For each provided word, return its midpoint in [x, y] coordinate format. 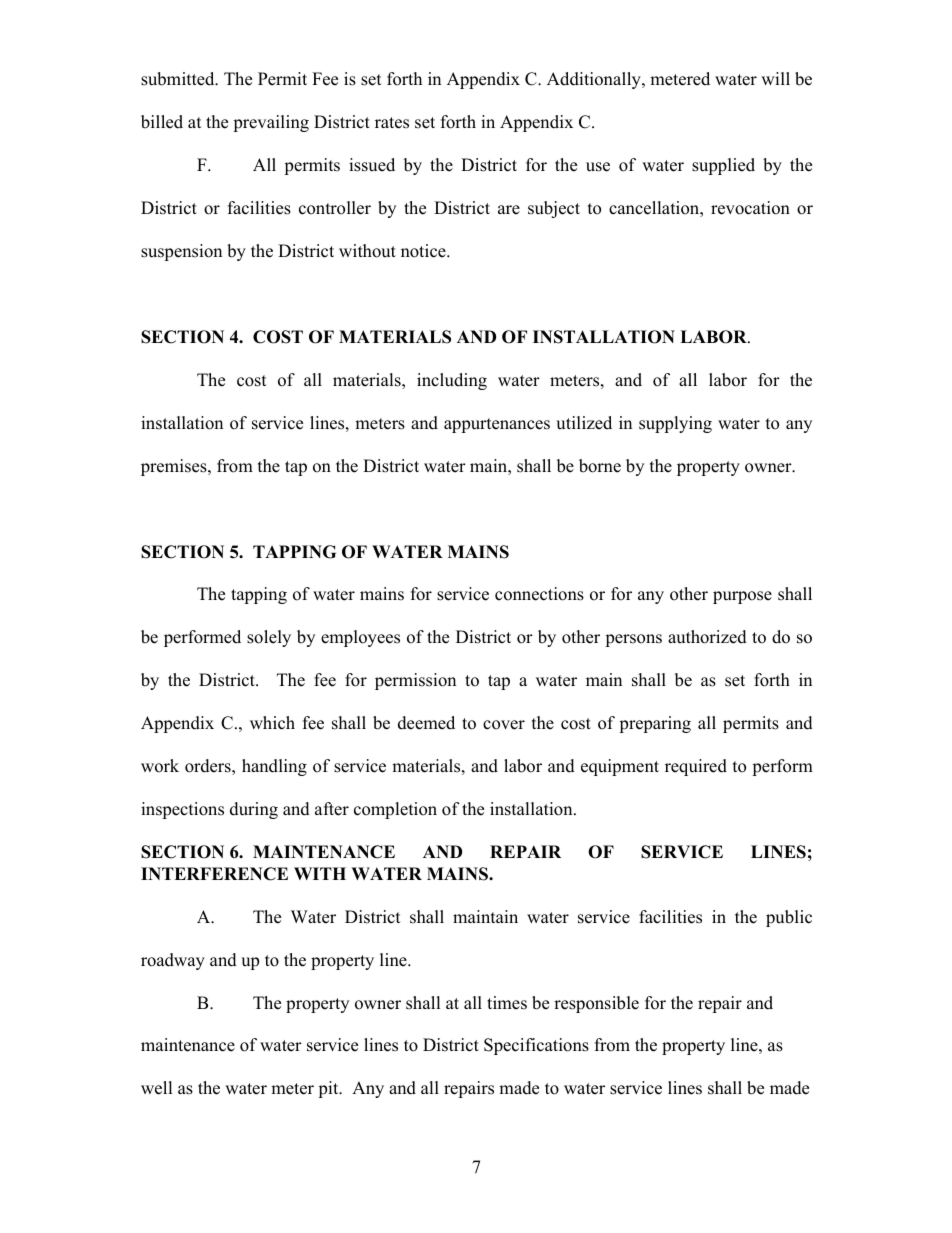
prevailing [271, 123]
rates [392, 123]
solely [269, 638]
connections [539, 594]
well [157, 1088]
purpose [742, 597]
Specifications [536, 1046]
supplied [723, 166]
